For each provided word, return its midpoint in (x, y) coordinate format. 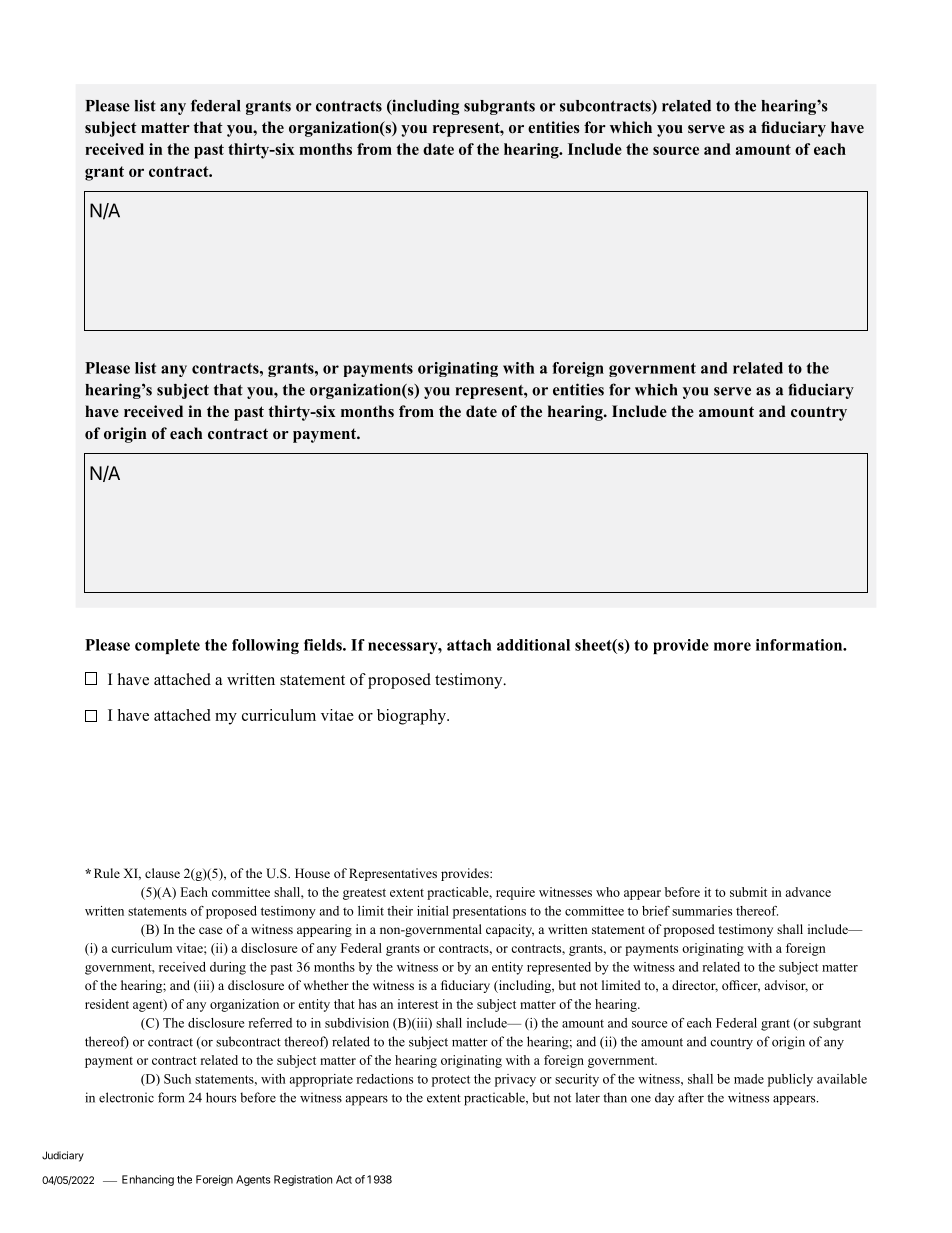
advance (808, 892)
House (312, 873)
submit (748, 892)
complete (167, 646)
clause (162, 873)
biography (412, 717)
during (228, 968)
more (732, 646)
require (515, 893)
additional (533, 645)
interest (418, 1004)
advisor (786, 986)
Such (177, 1079)
